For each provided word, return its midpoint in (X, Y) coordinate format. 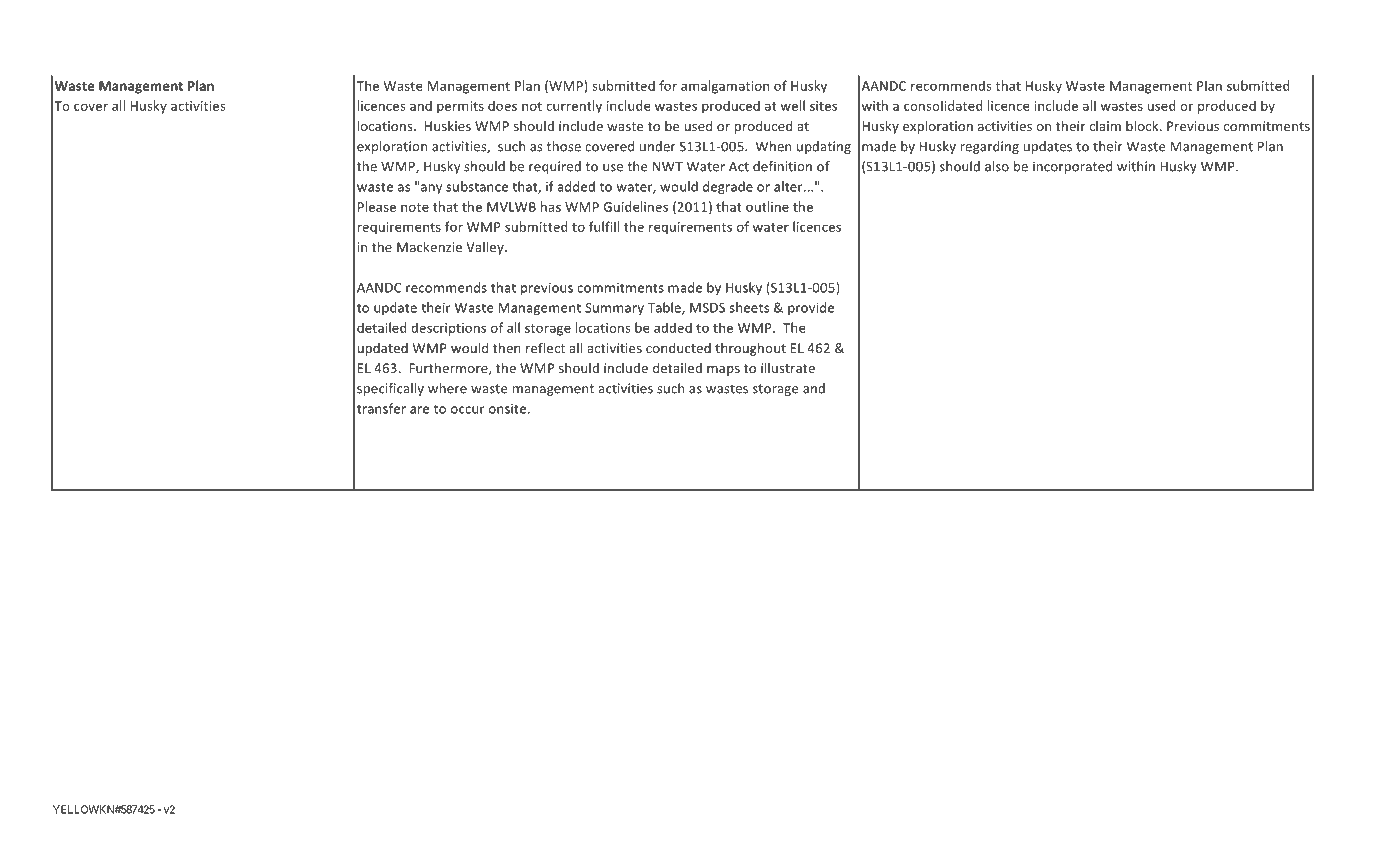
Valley (486, 248)
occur (468, 410)
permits (460, 107)
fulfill (604, 226)
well (792, 105)
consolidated (943, 105)
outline (767, 206)
